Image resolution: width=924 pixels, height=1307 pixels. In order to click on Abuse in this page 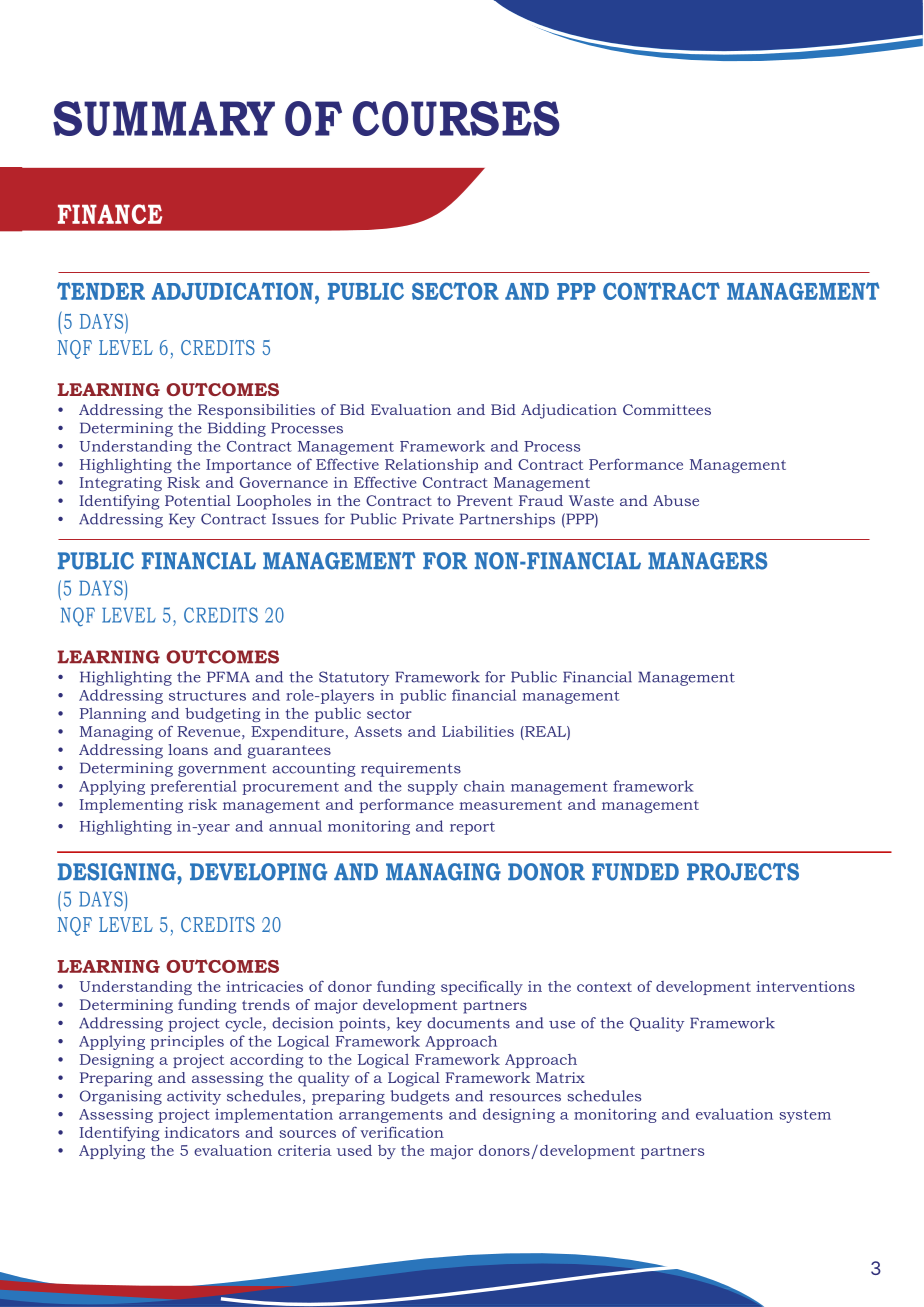, I will do `click(676, 500)`.
